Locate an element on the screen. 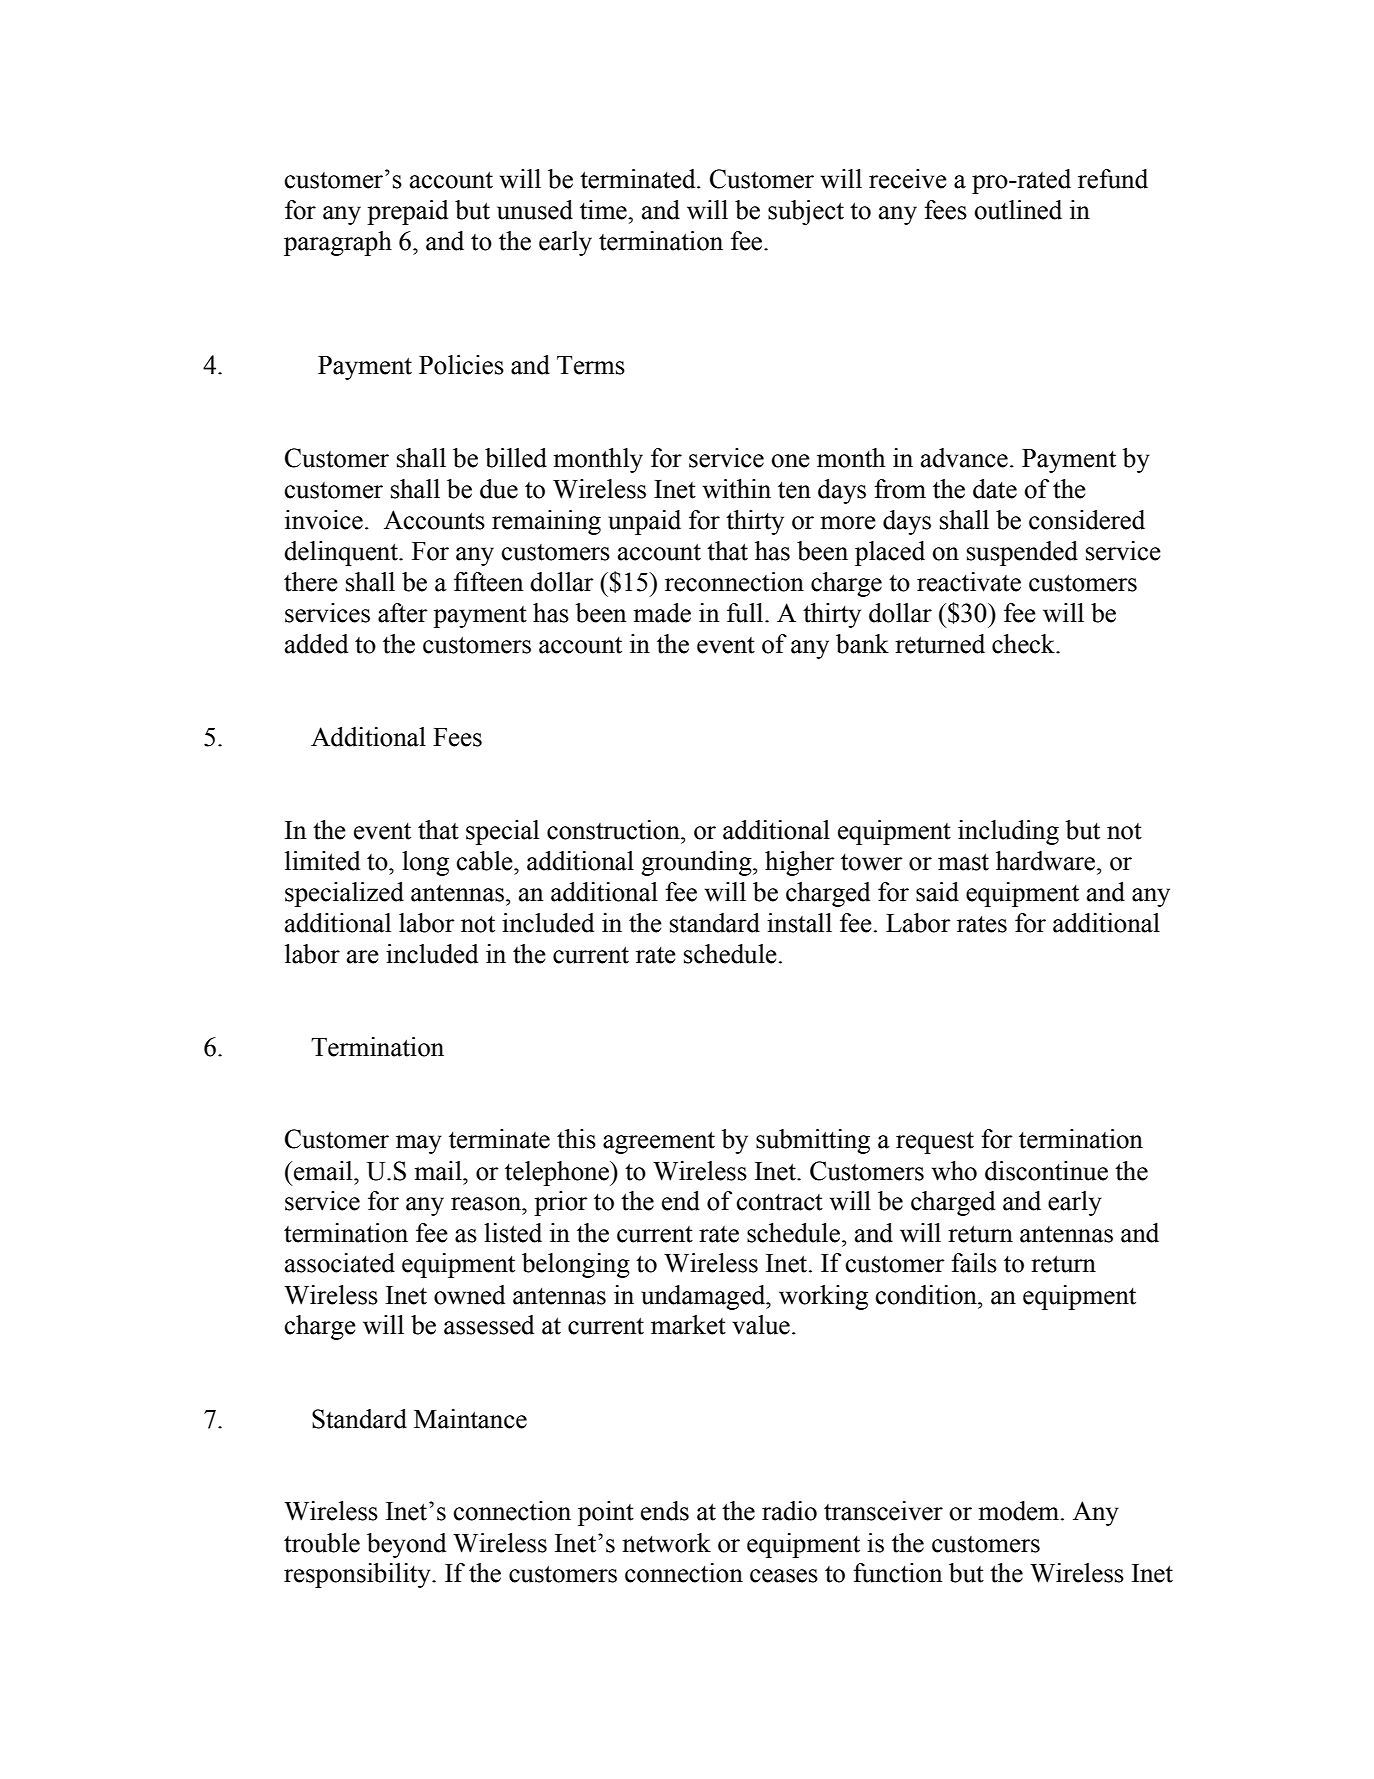 Image resolution: width=1374 pixels, height=1779 pixels. subject is located at coordinates (806, 212).
